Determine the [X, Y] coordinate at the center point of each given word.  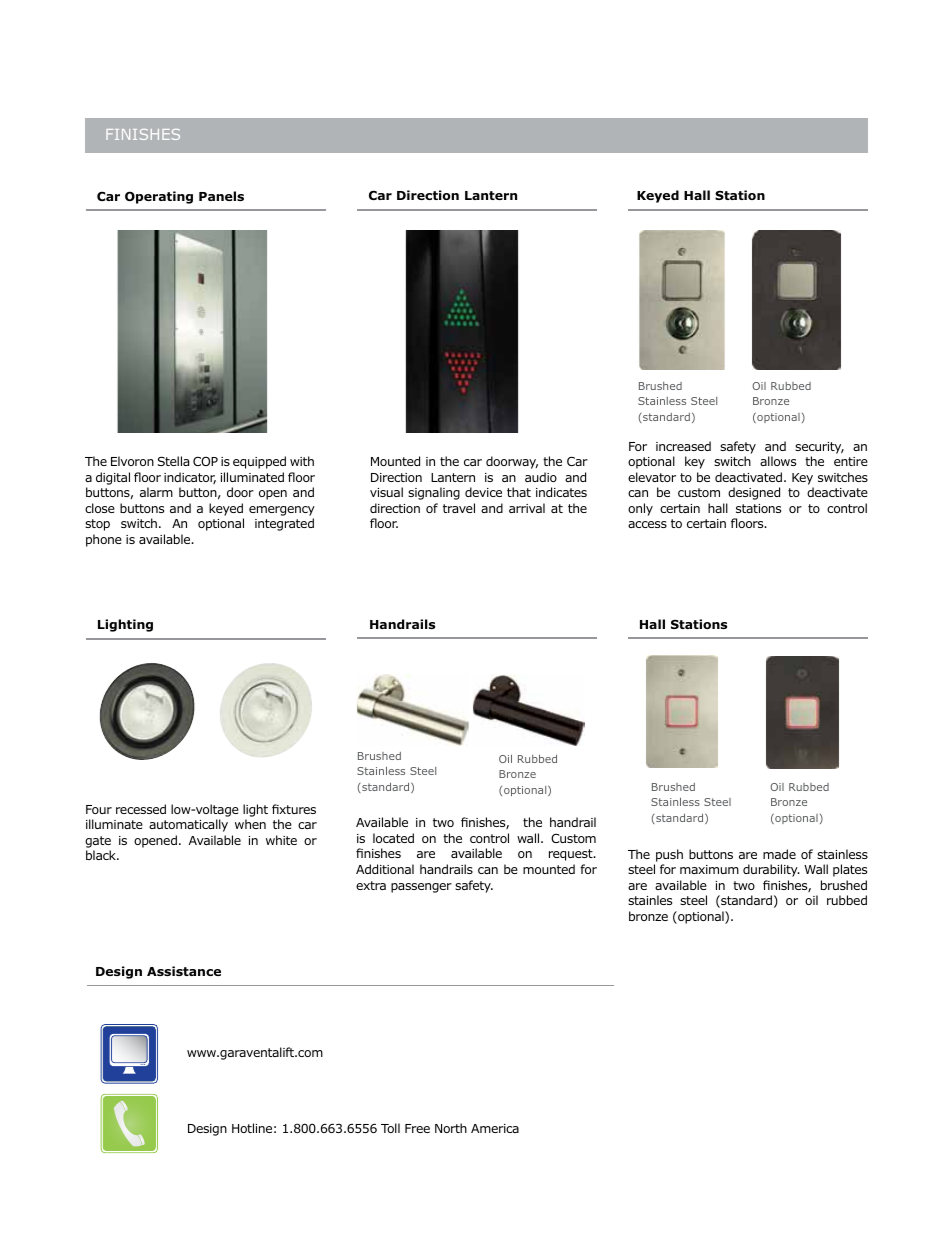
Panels [221, 196]
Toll [390, 1128]
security [819, 448]
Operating [159, 197]
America [495, 1128]
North [451, 1128]
